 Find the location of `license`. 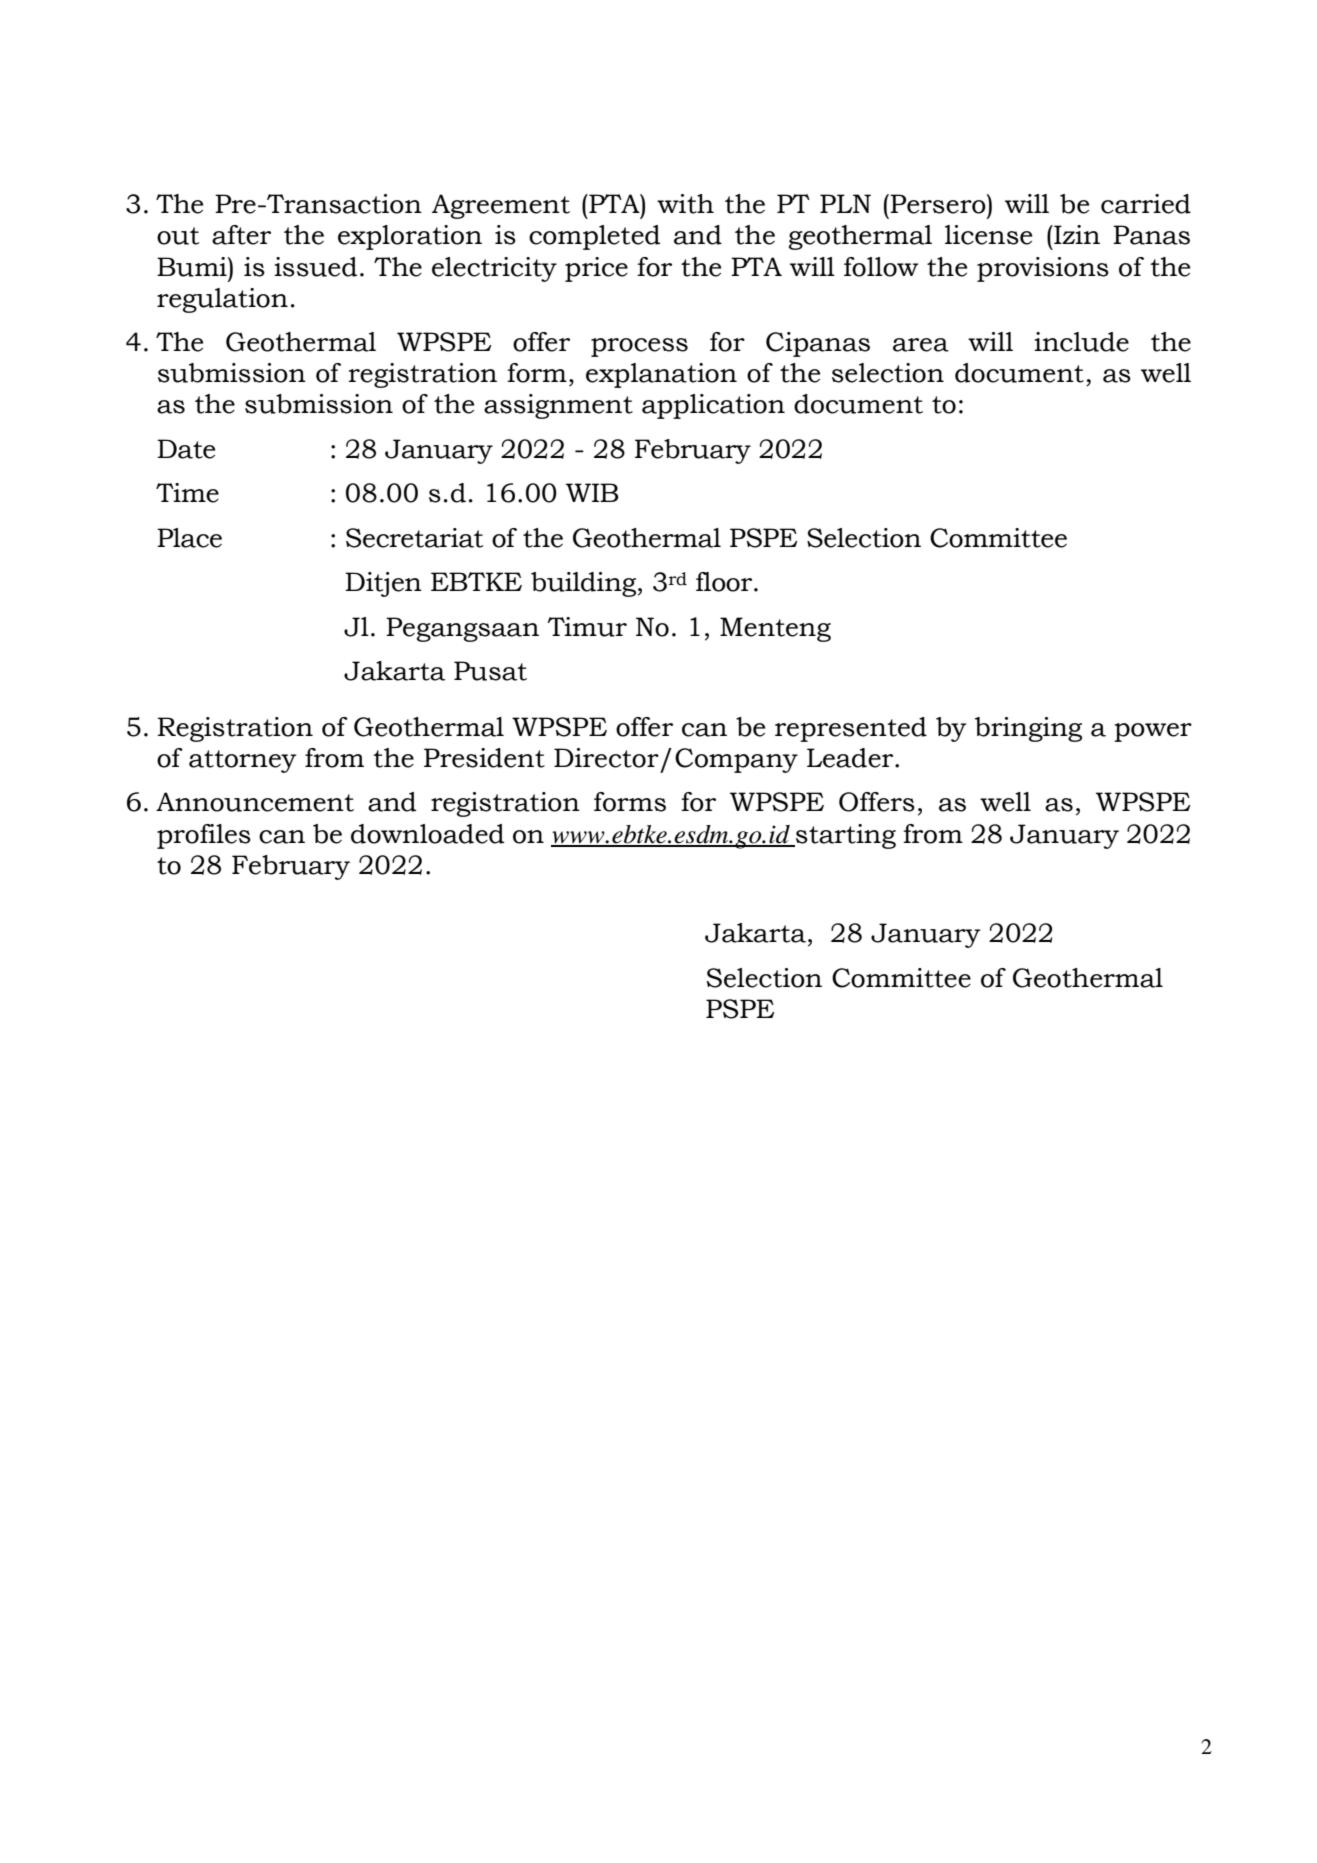

license is located at coordinates (988, 235).
